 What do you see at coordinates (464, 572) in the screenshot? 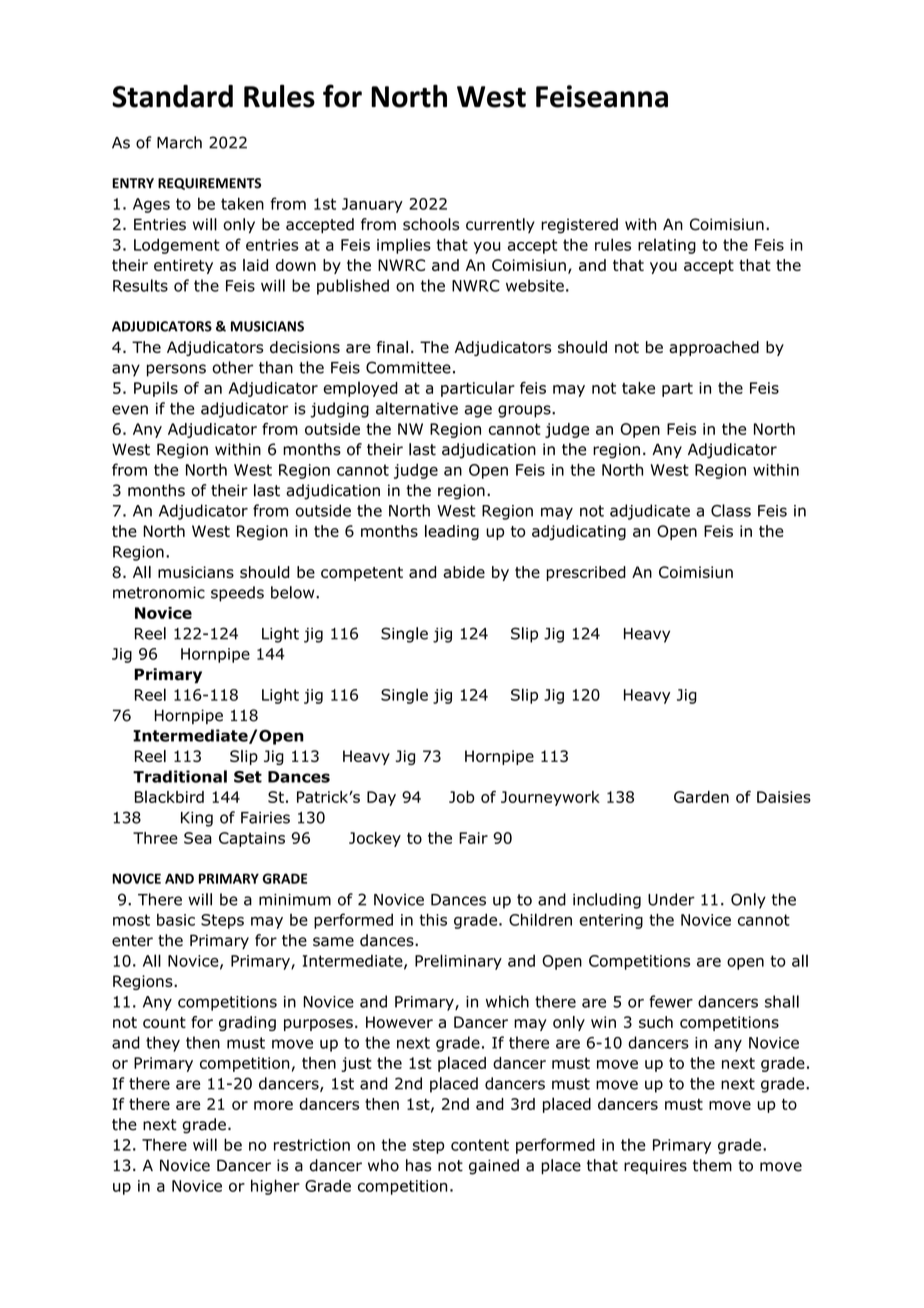
I see `abide` at bounding box center [464, 572].
